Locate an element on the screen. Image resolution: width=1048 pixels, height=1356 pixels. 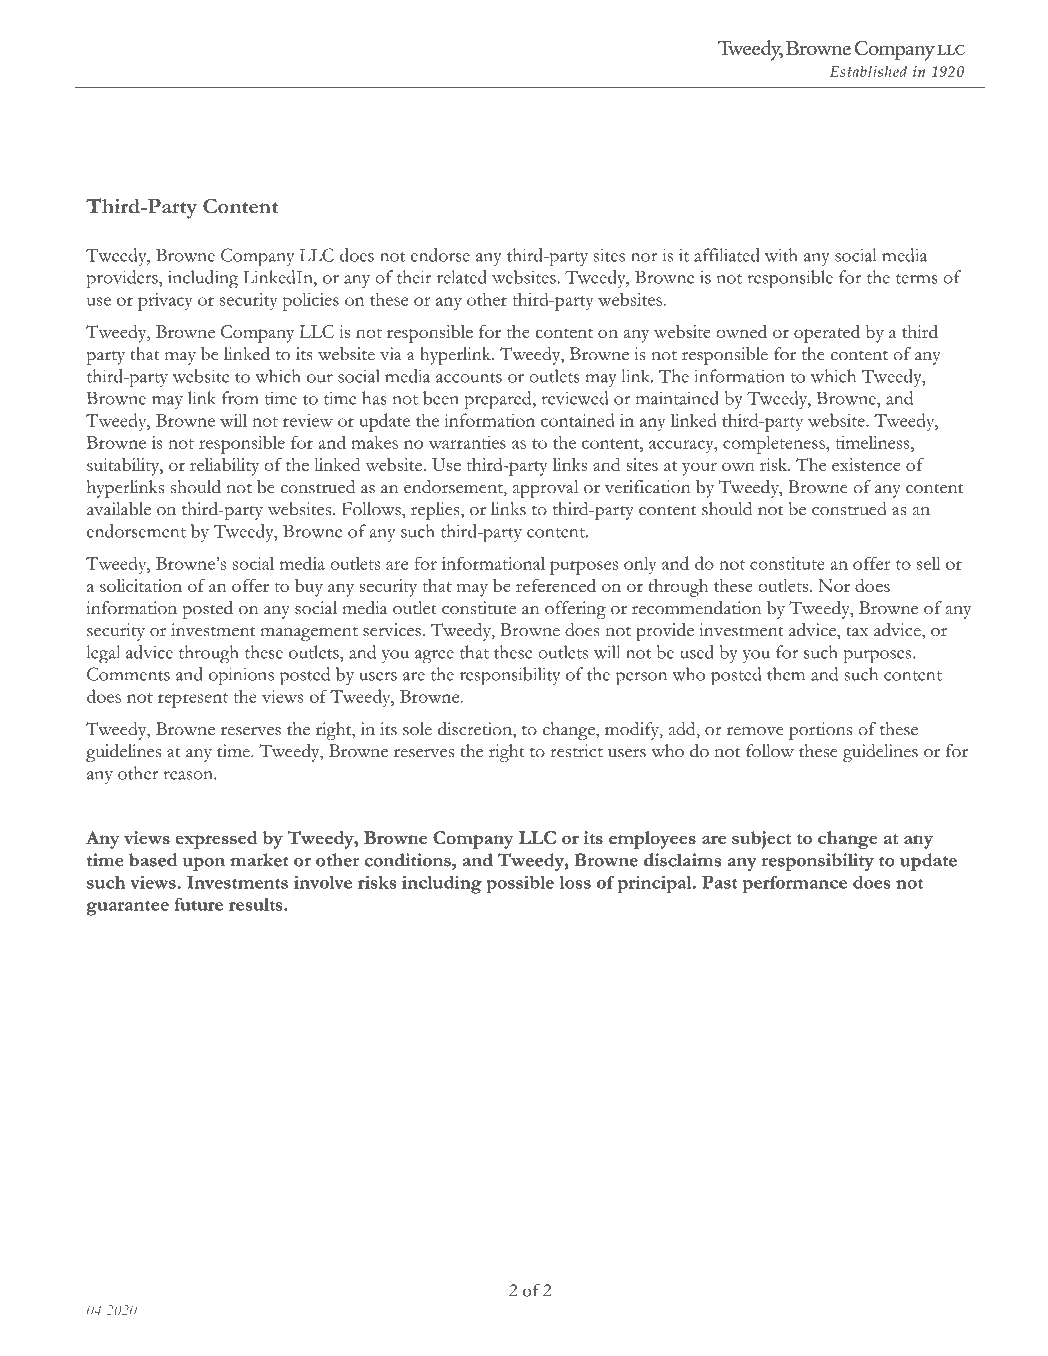
reliability is located at coordinates (224, 467).
